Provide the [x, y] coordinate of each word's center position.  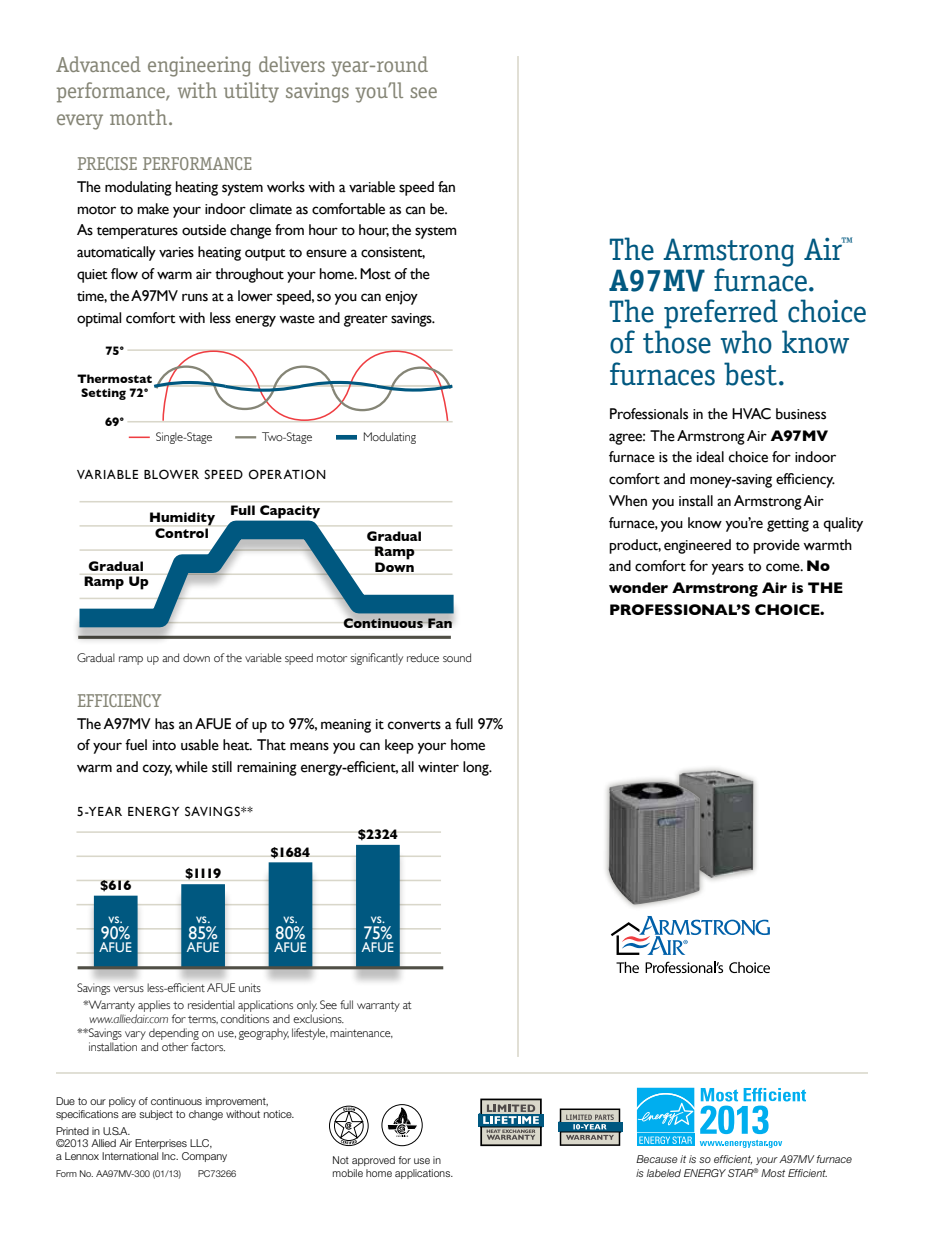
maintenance [361, 1033]
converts [414, 725]
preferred [721, 315]
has [164, 724]
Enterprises [161, 1144]
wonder [638, 587]
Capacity [290, 511]
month [138, 117]
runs [195, 297]
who [746, 342]
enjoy [401, 298]
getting [788, 525]
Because [657, 1159]
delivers [292, 64]
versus [129, 989]
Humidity [182, 519]
